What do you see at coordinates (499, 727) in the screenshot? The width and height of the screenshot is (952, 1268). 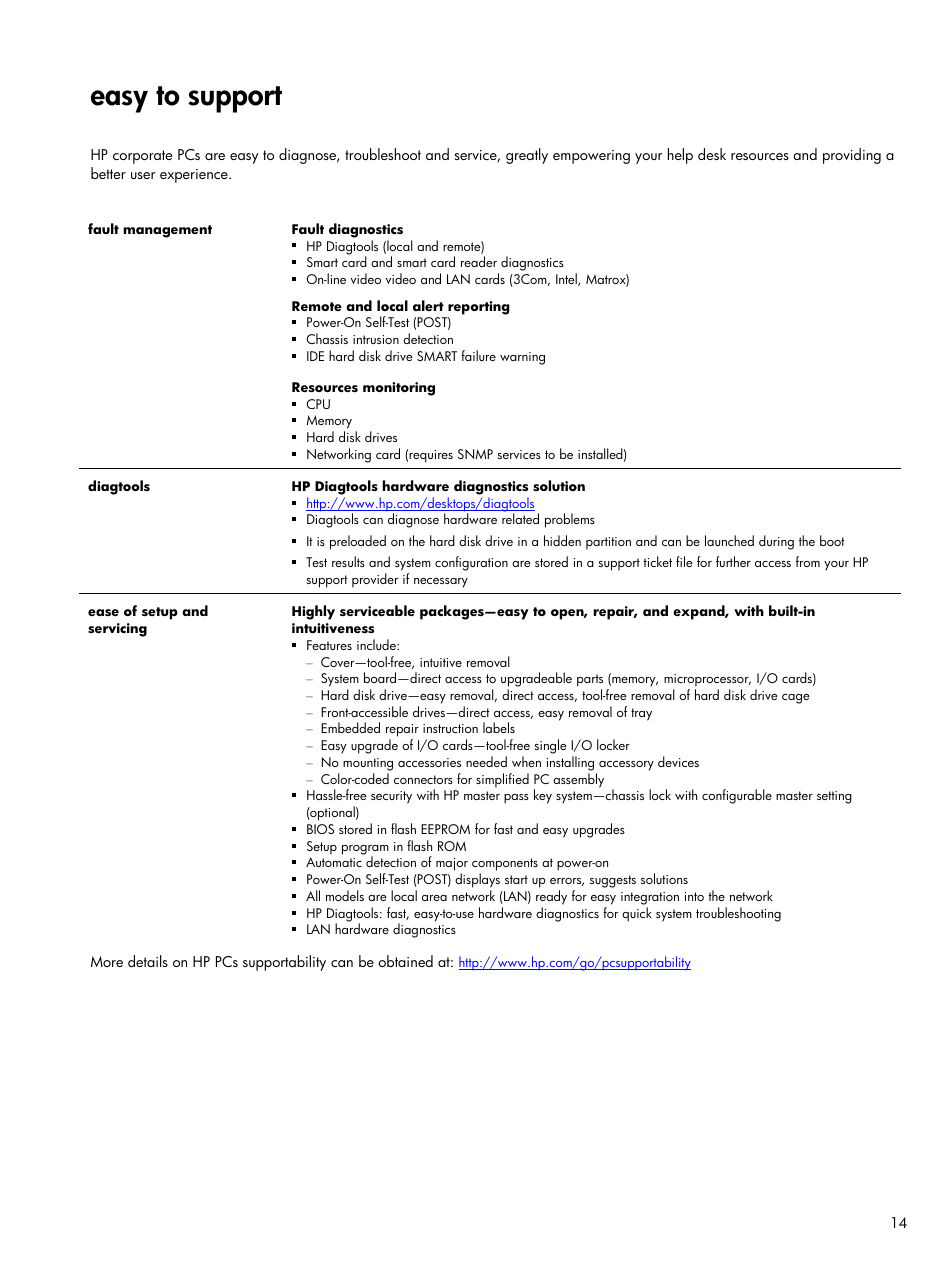 I see `labels` at bounding box center [499, 727].
